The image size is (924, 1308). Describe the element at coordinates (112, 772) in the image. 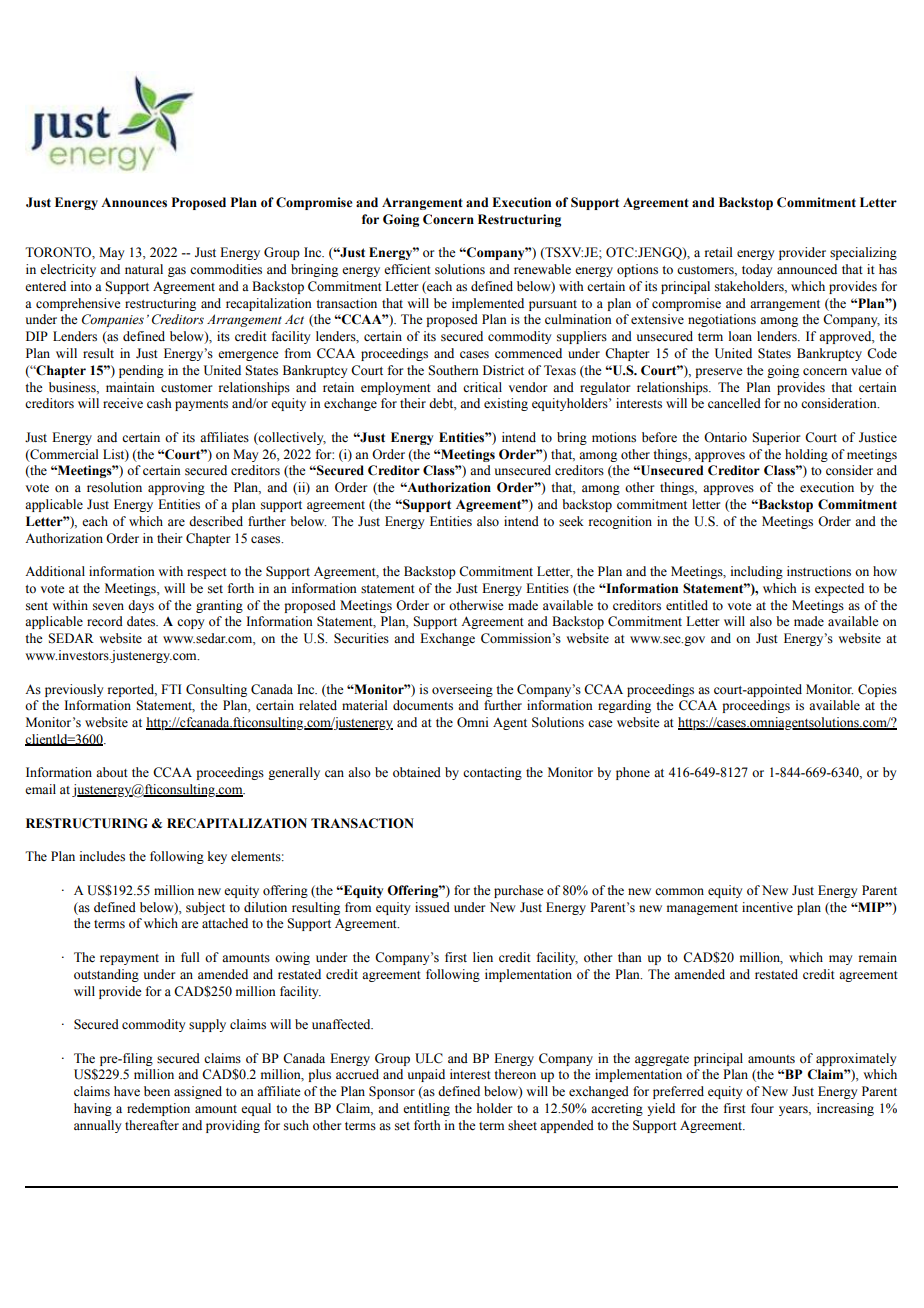

I see `about` at that location.
